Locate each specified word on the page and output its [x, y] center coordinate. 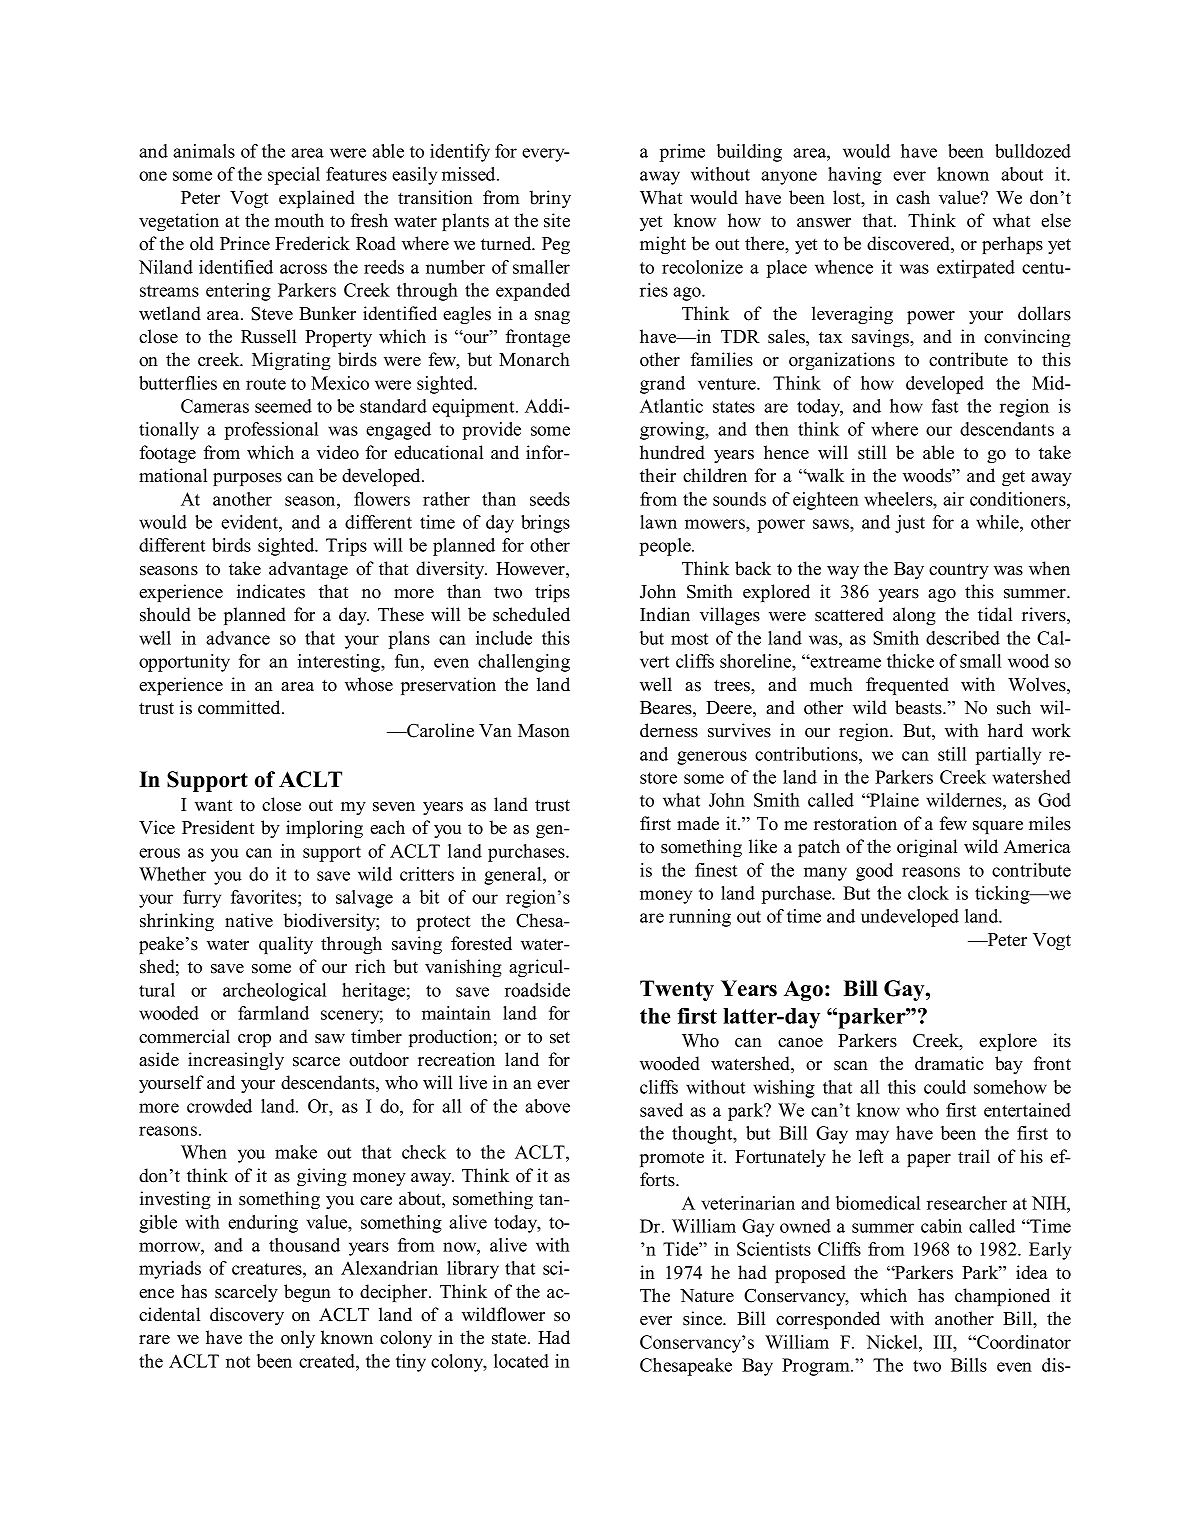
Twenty [677, 990]
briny [550, 199]
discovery [247, 1316]
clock [928, 893]
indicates [271, 591]
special [294, 176]
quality [286, 945]
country [959, 571]
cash [913, 197]
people [666, 547]
